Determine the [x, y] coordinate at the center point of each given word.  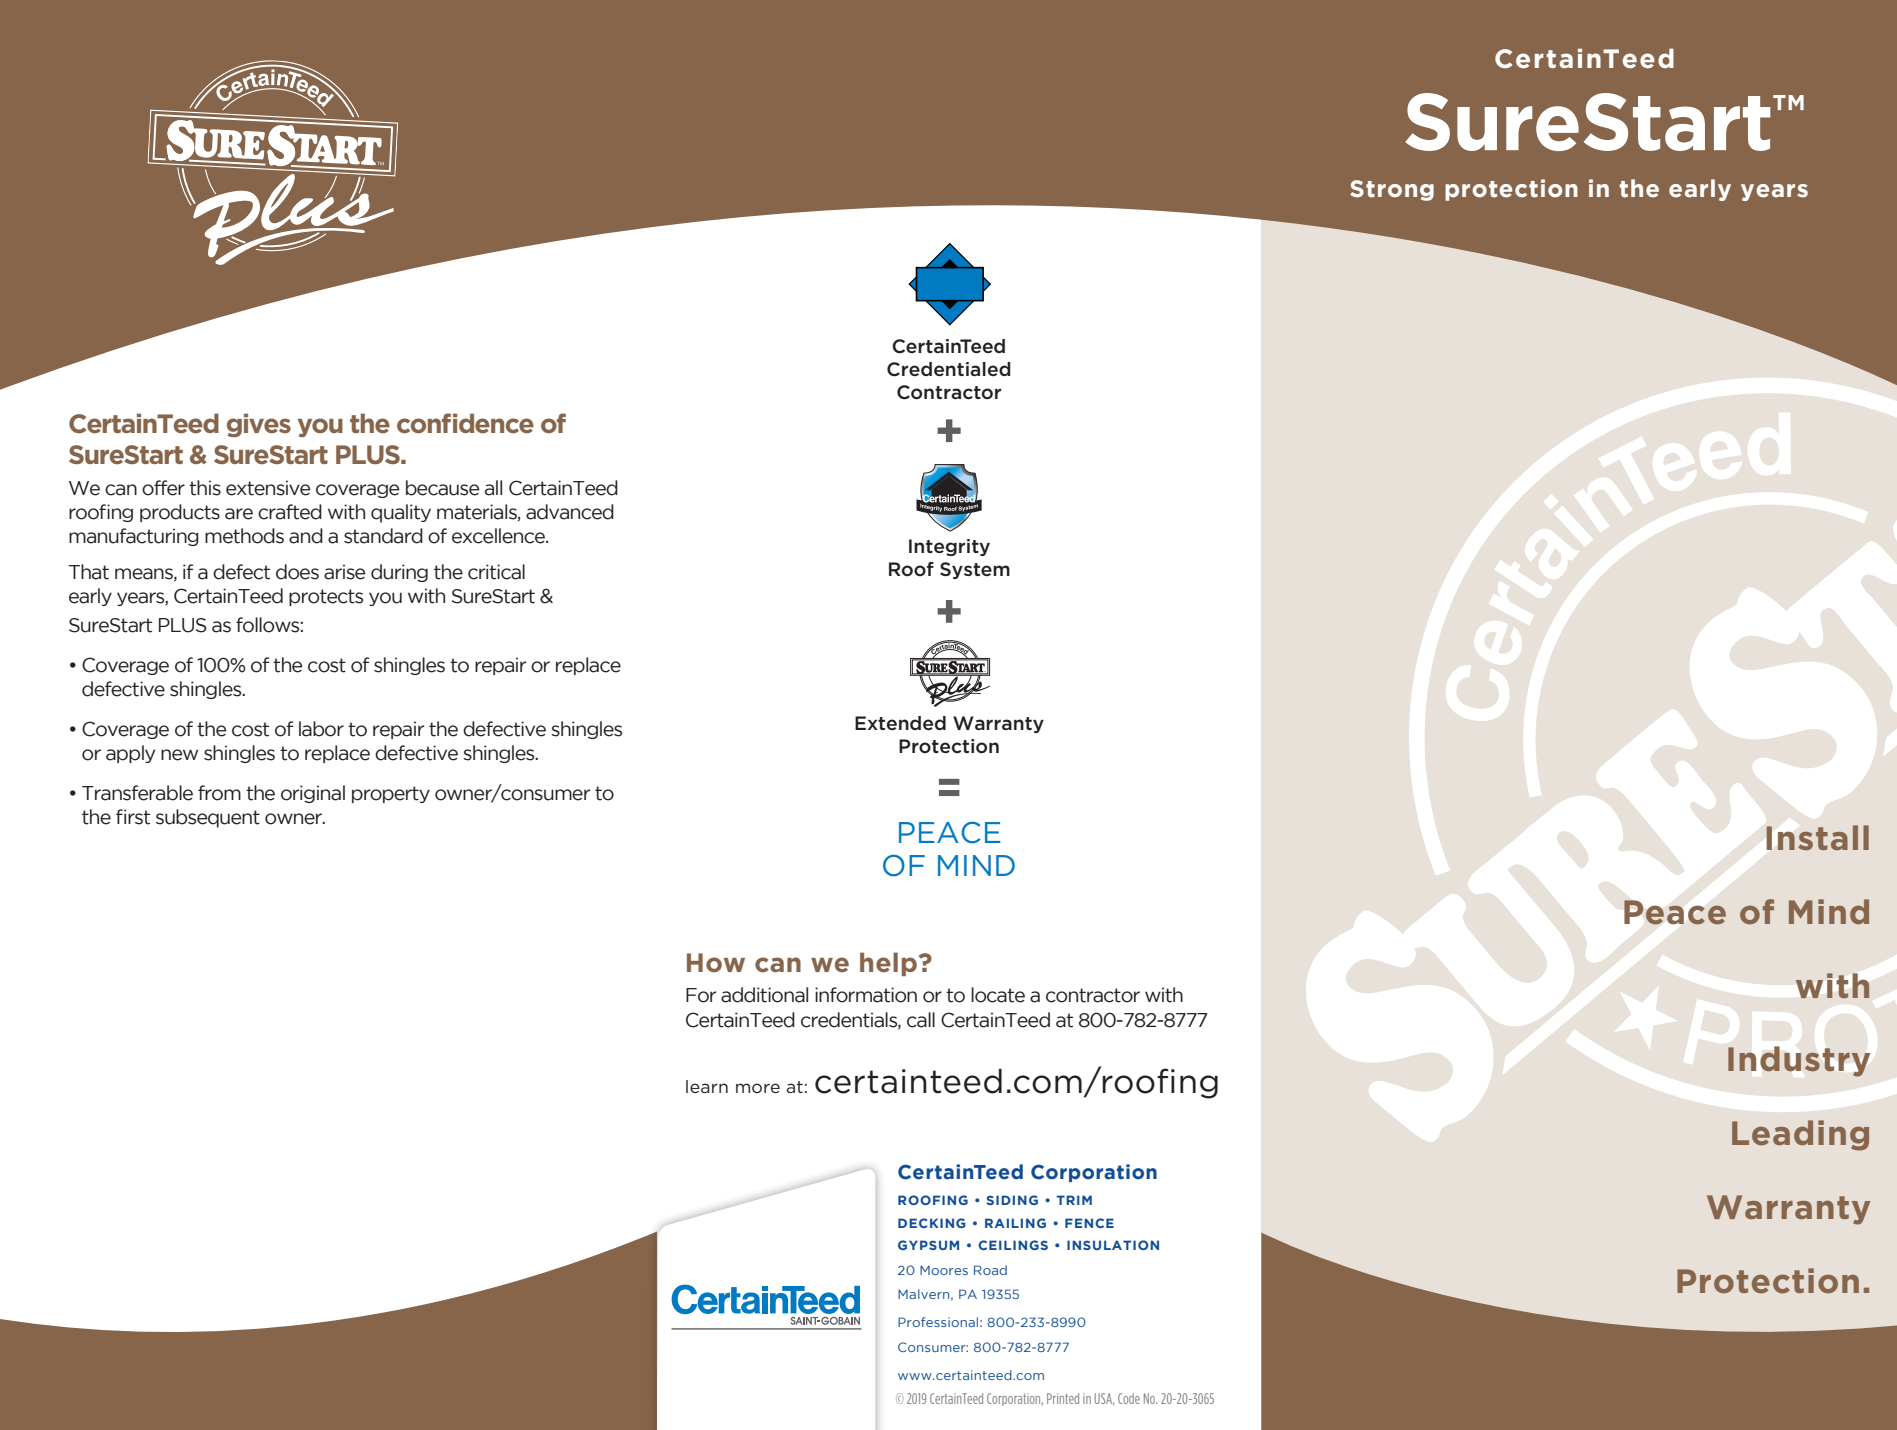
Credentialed [949, 369]
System [975, 570]
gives [259, 425]
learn [707, 1086]
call [921, 1020]
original [313, 794]
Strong [1392, 190]
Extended [900, 723]
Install [1818, 837]
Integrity [949, 547]
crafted [290, 512]
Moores [944, 1270]
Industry [1799, 1061]
